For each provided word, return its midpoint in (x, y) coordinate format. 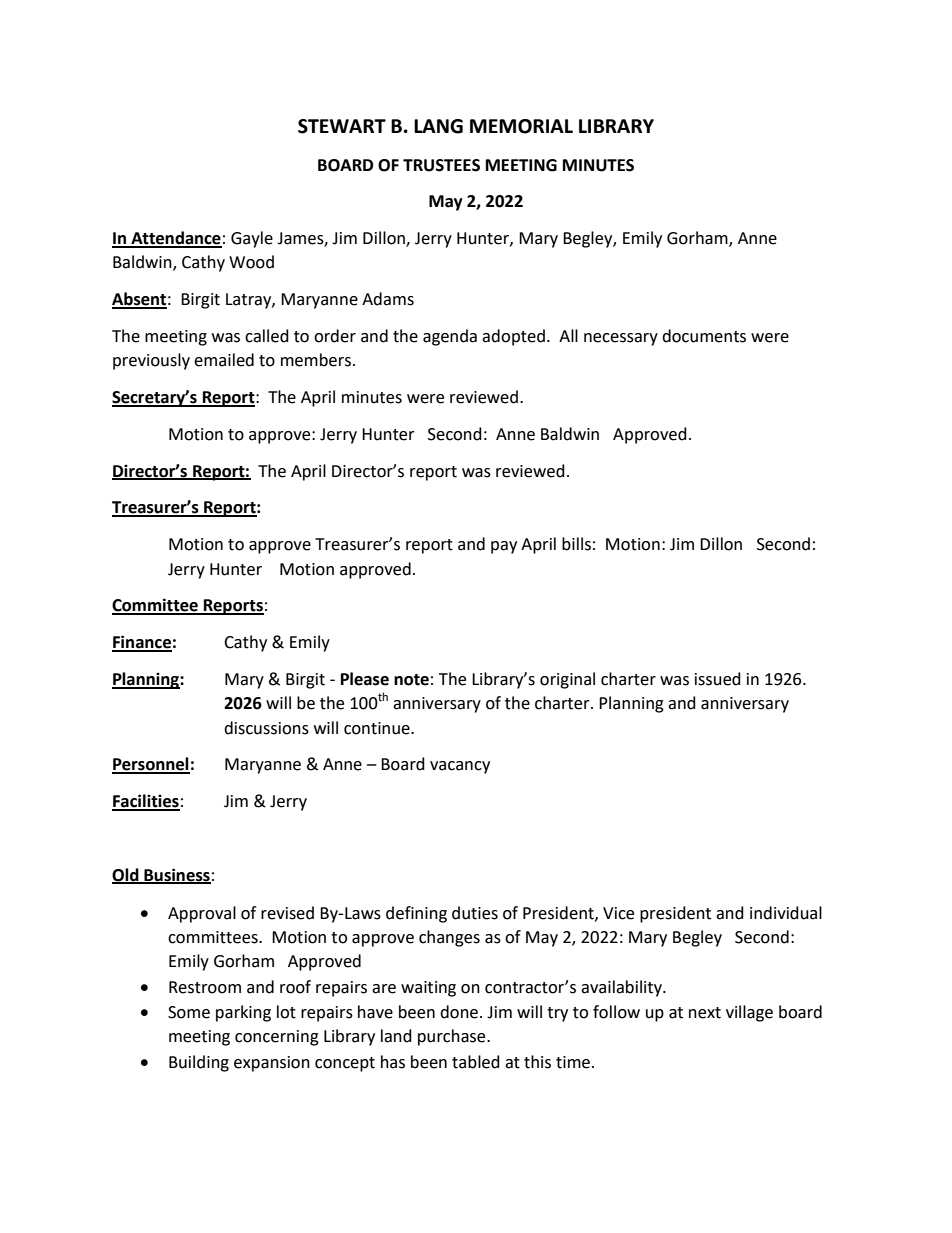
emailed (224, 360)
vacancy (460, 767)
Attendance (175, 239)
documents (704, 336)
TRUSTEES (441, 165)
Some (189, 1012)
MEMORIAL (521, 126)
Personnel (151, 765)
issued (718, 679)
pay (504, 547)
